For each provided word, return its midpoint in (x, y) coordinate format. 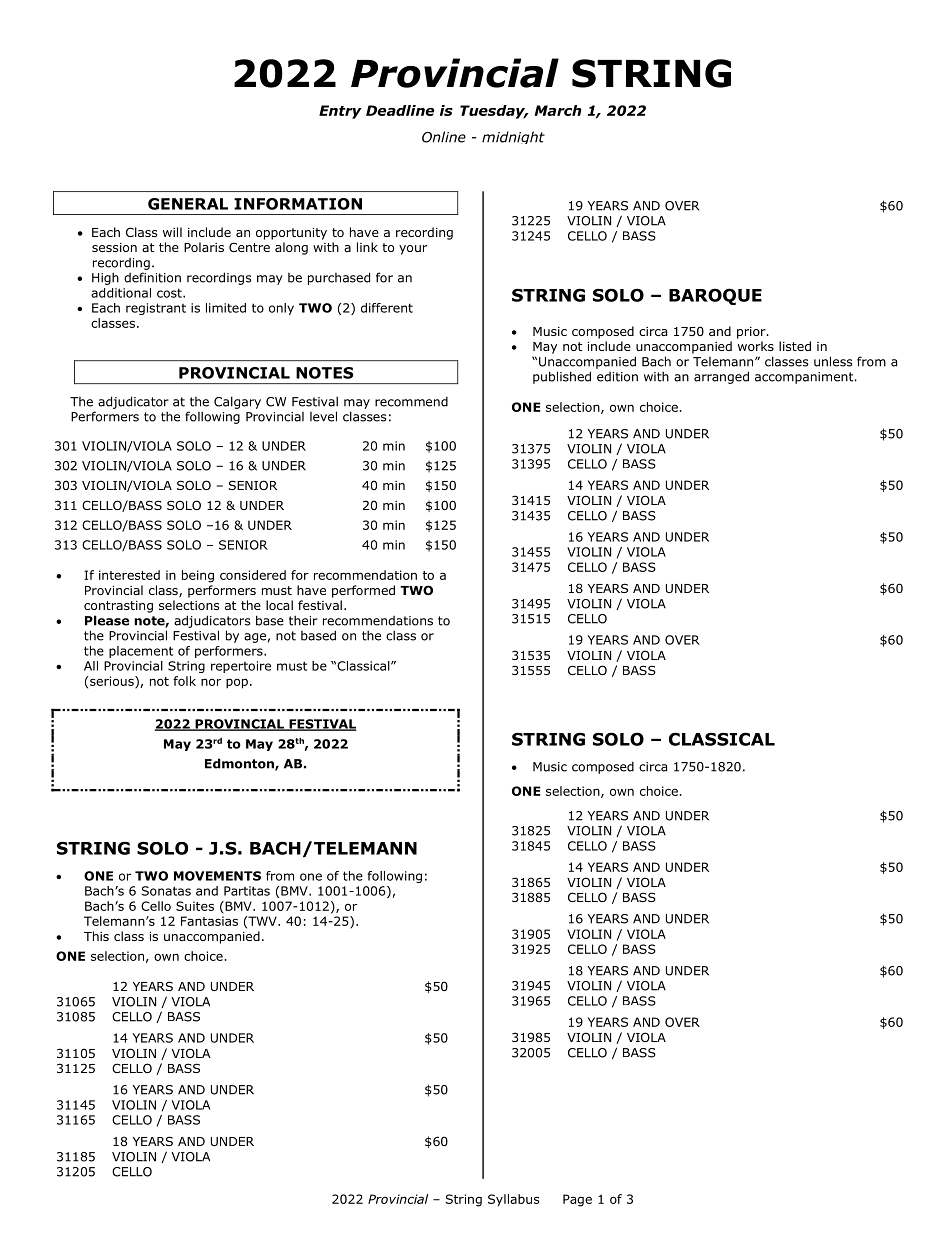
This (96, 936)
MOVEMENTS (217, 876)
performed (363, 591)
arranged (721, 377)
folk (184, 681)
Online (444, 137)
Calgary (237, 402)
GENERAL (188, 204)
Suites (195, 906)
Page (577, 1200)
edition (617, 377)
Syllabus (514, 1200)
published (562, 377)
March (558, 110)
